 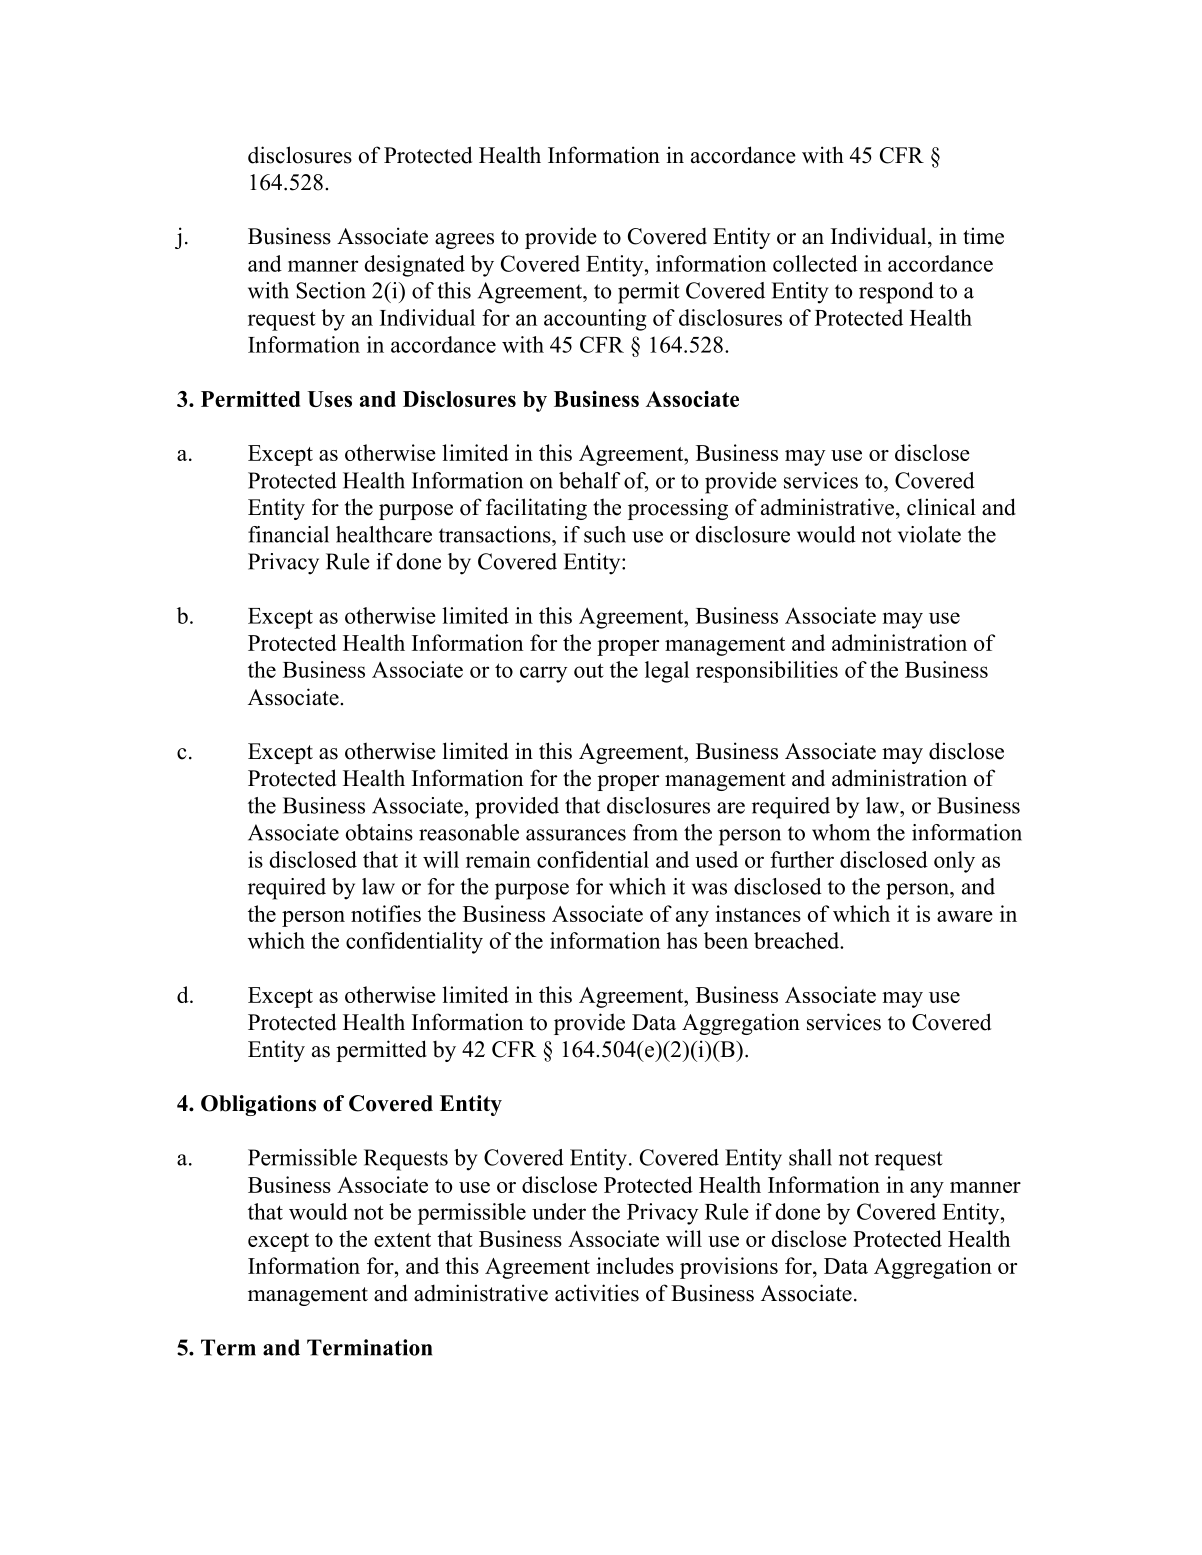 What do you see at coordinates (379, 832) in the screenshot?
I see `obtains` at bounding box center [379, 832].
